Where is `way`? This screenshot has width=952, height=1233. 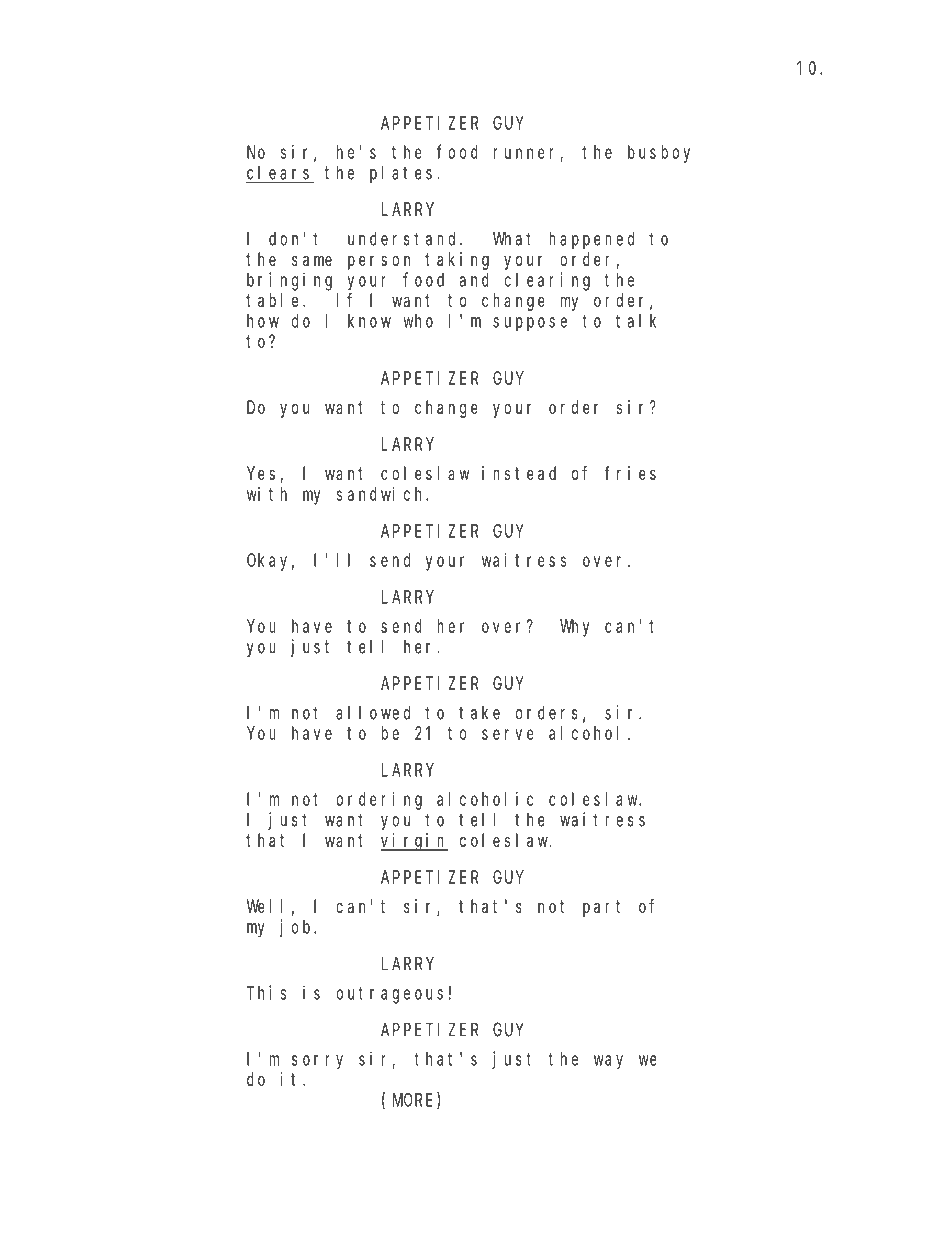
way is located at coordinates (608, 1062).
